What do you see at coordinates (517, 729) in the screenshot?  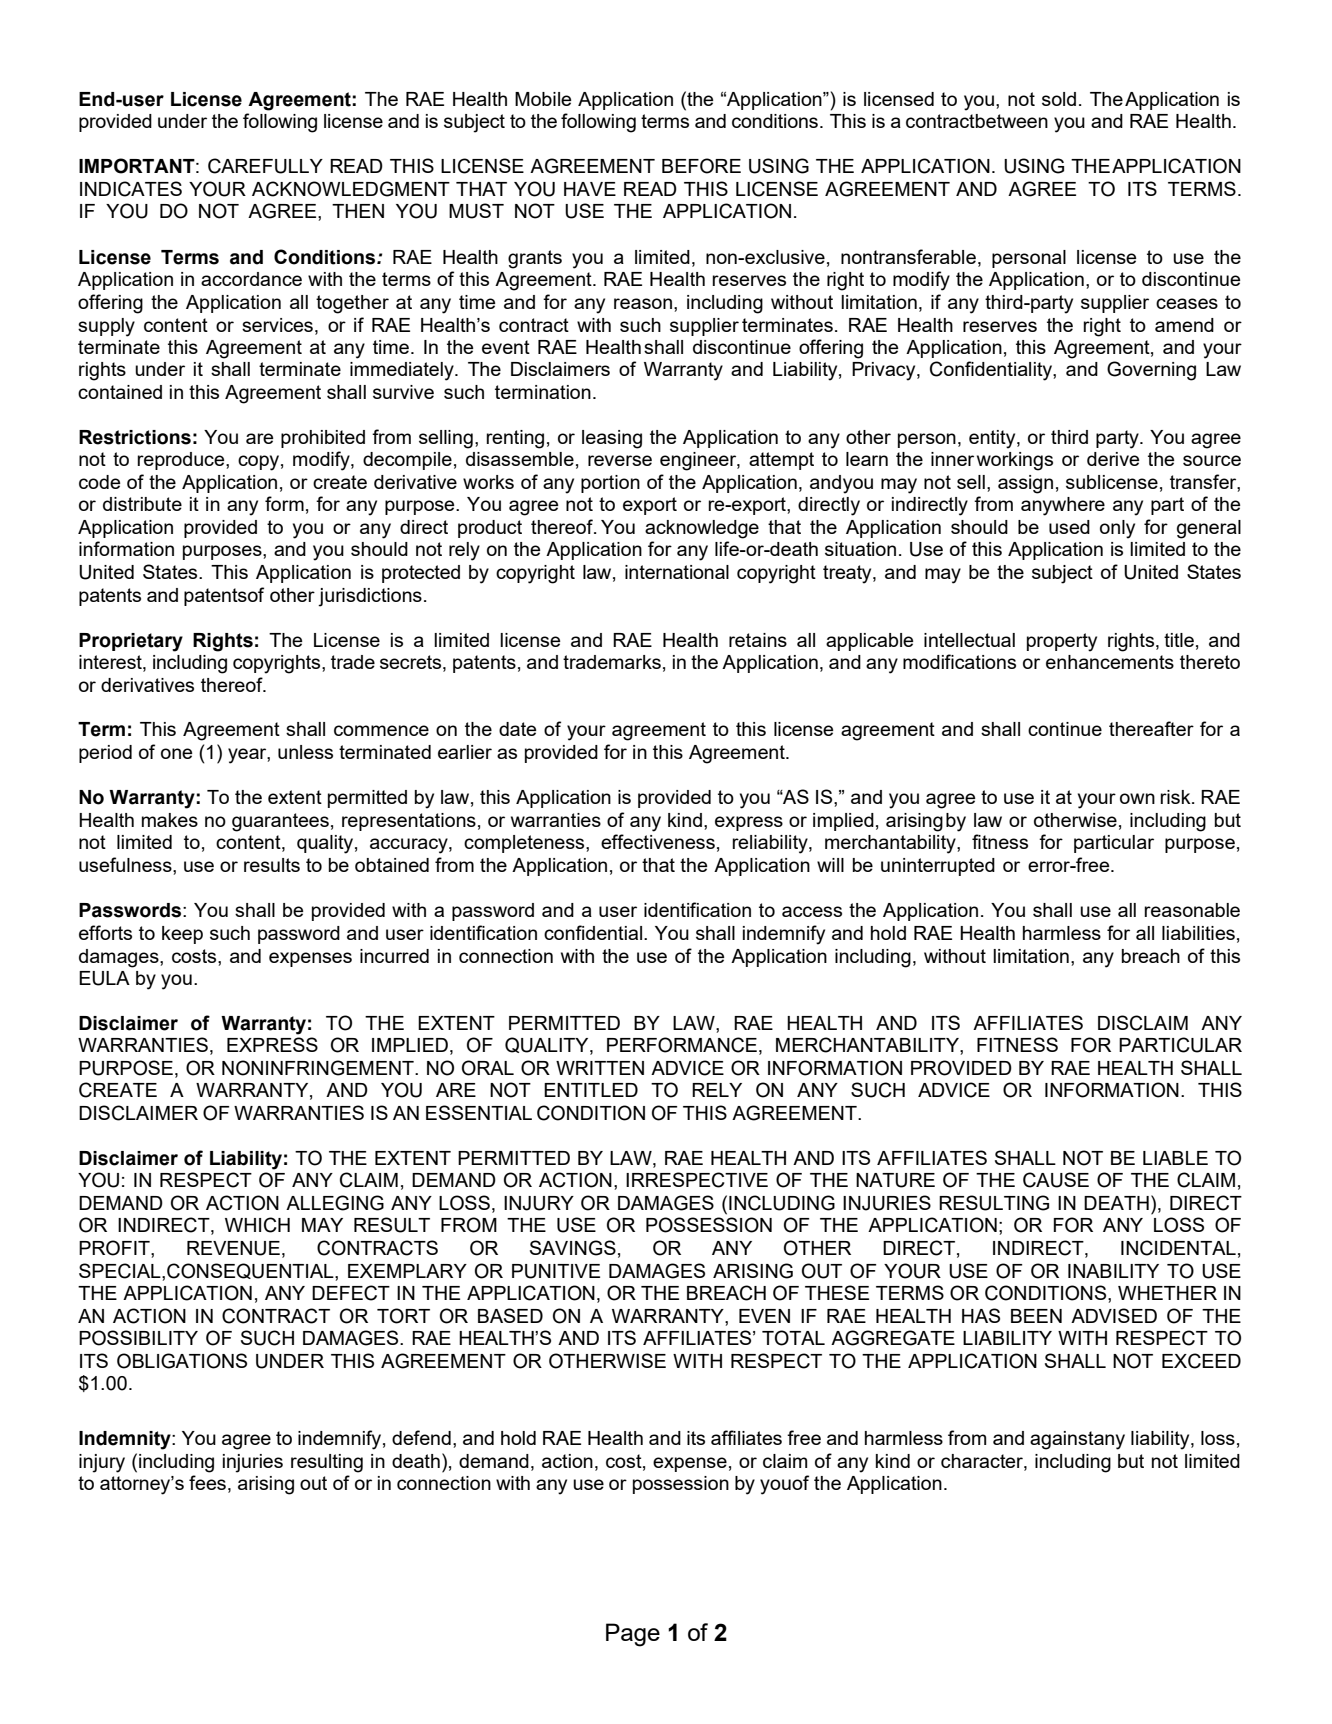 I see `date` at bounding box center [517, 729].
